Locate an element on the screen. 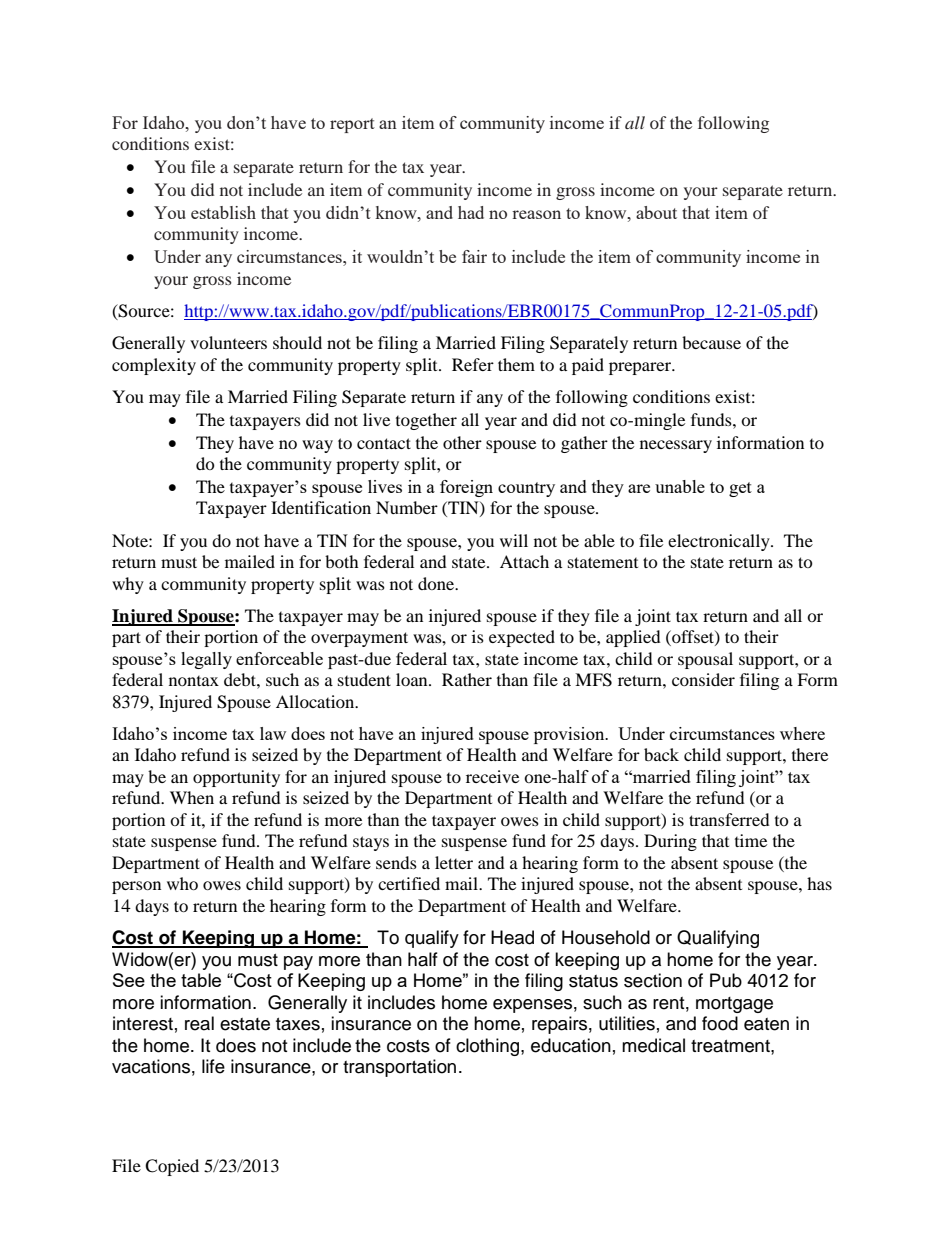 This screenshot has width=952, height=1233. spousal is located at coordinates (705, 660).
